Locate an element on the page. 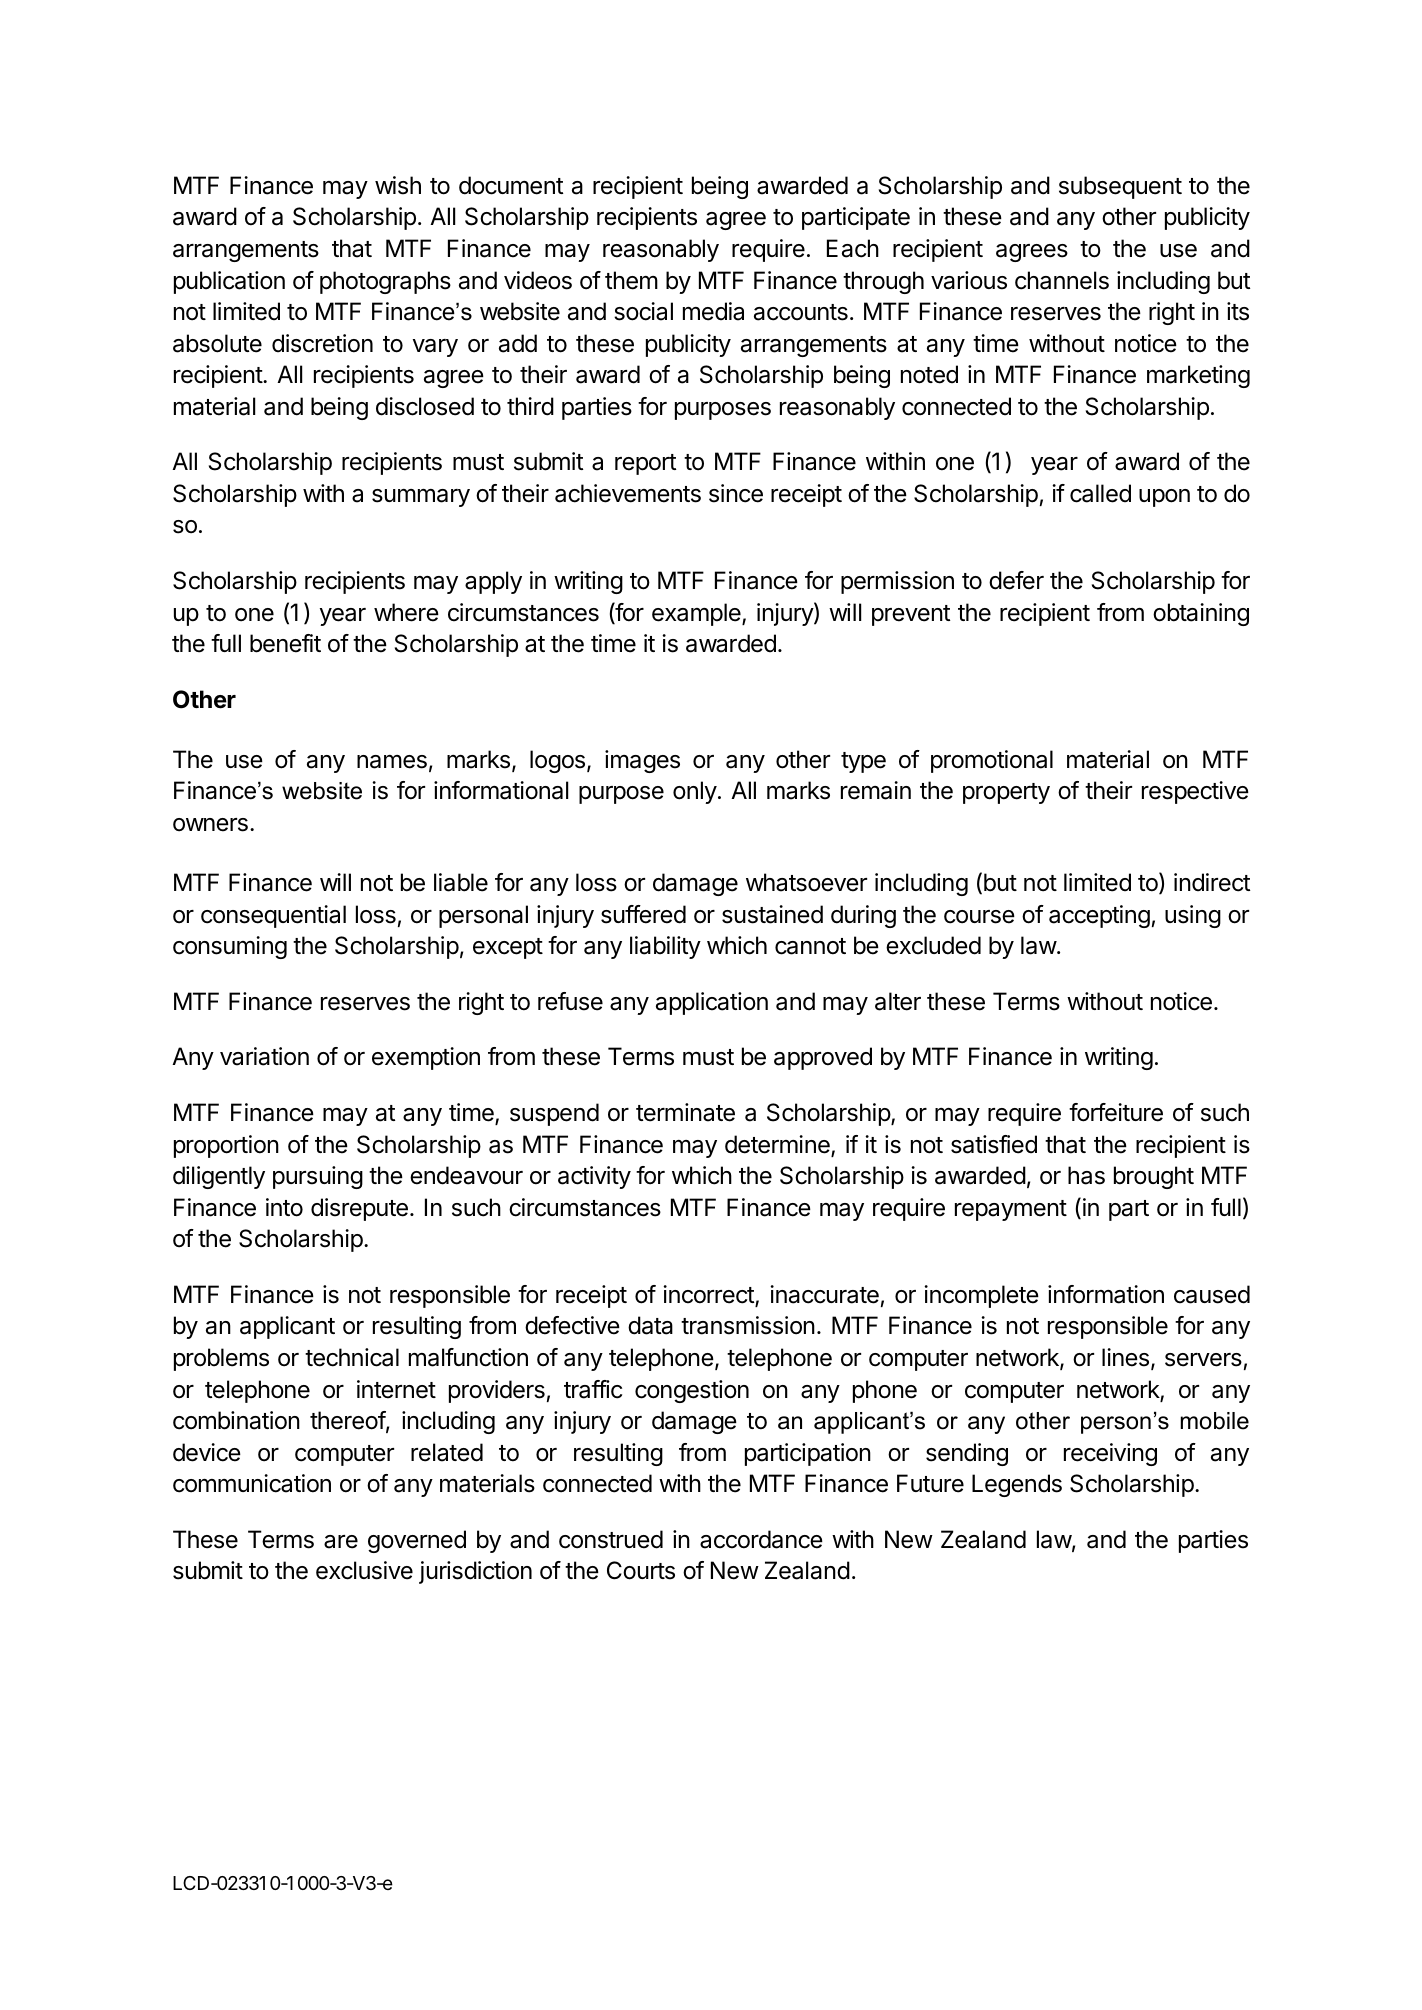 This page has height=2010, width=1422. forfeiture is located at coordinates (1116, 1112).
